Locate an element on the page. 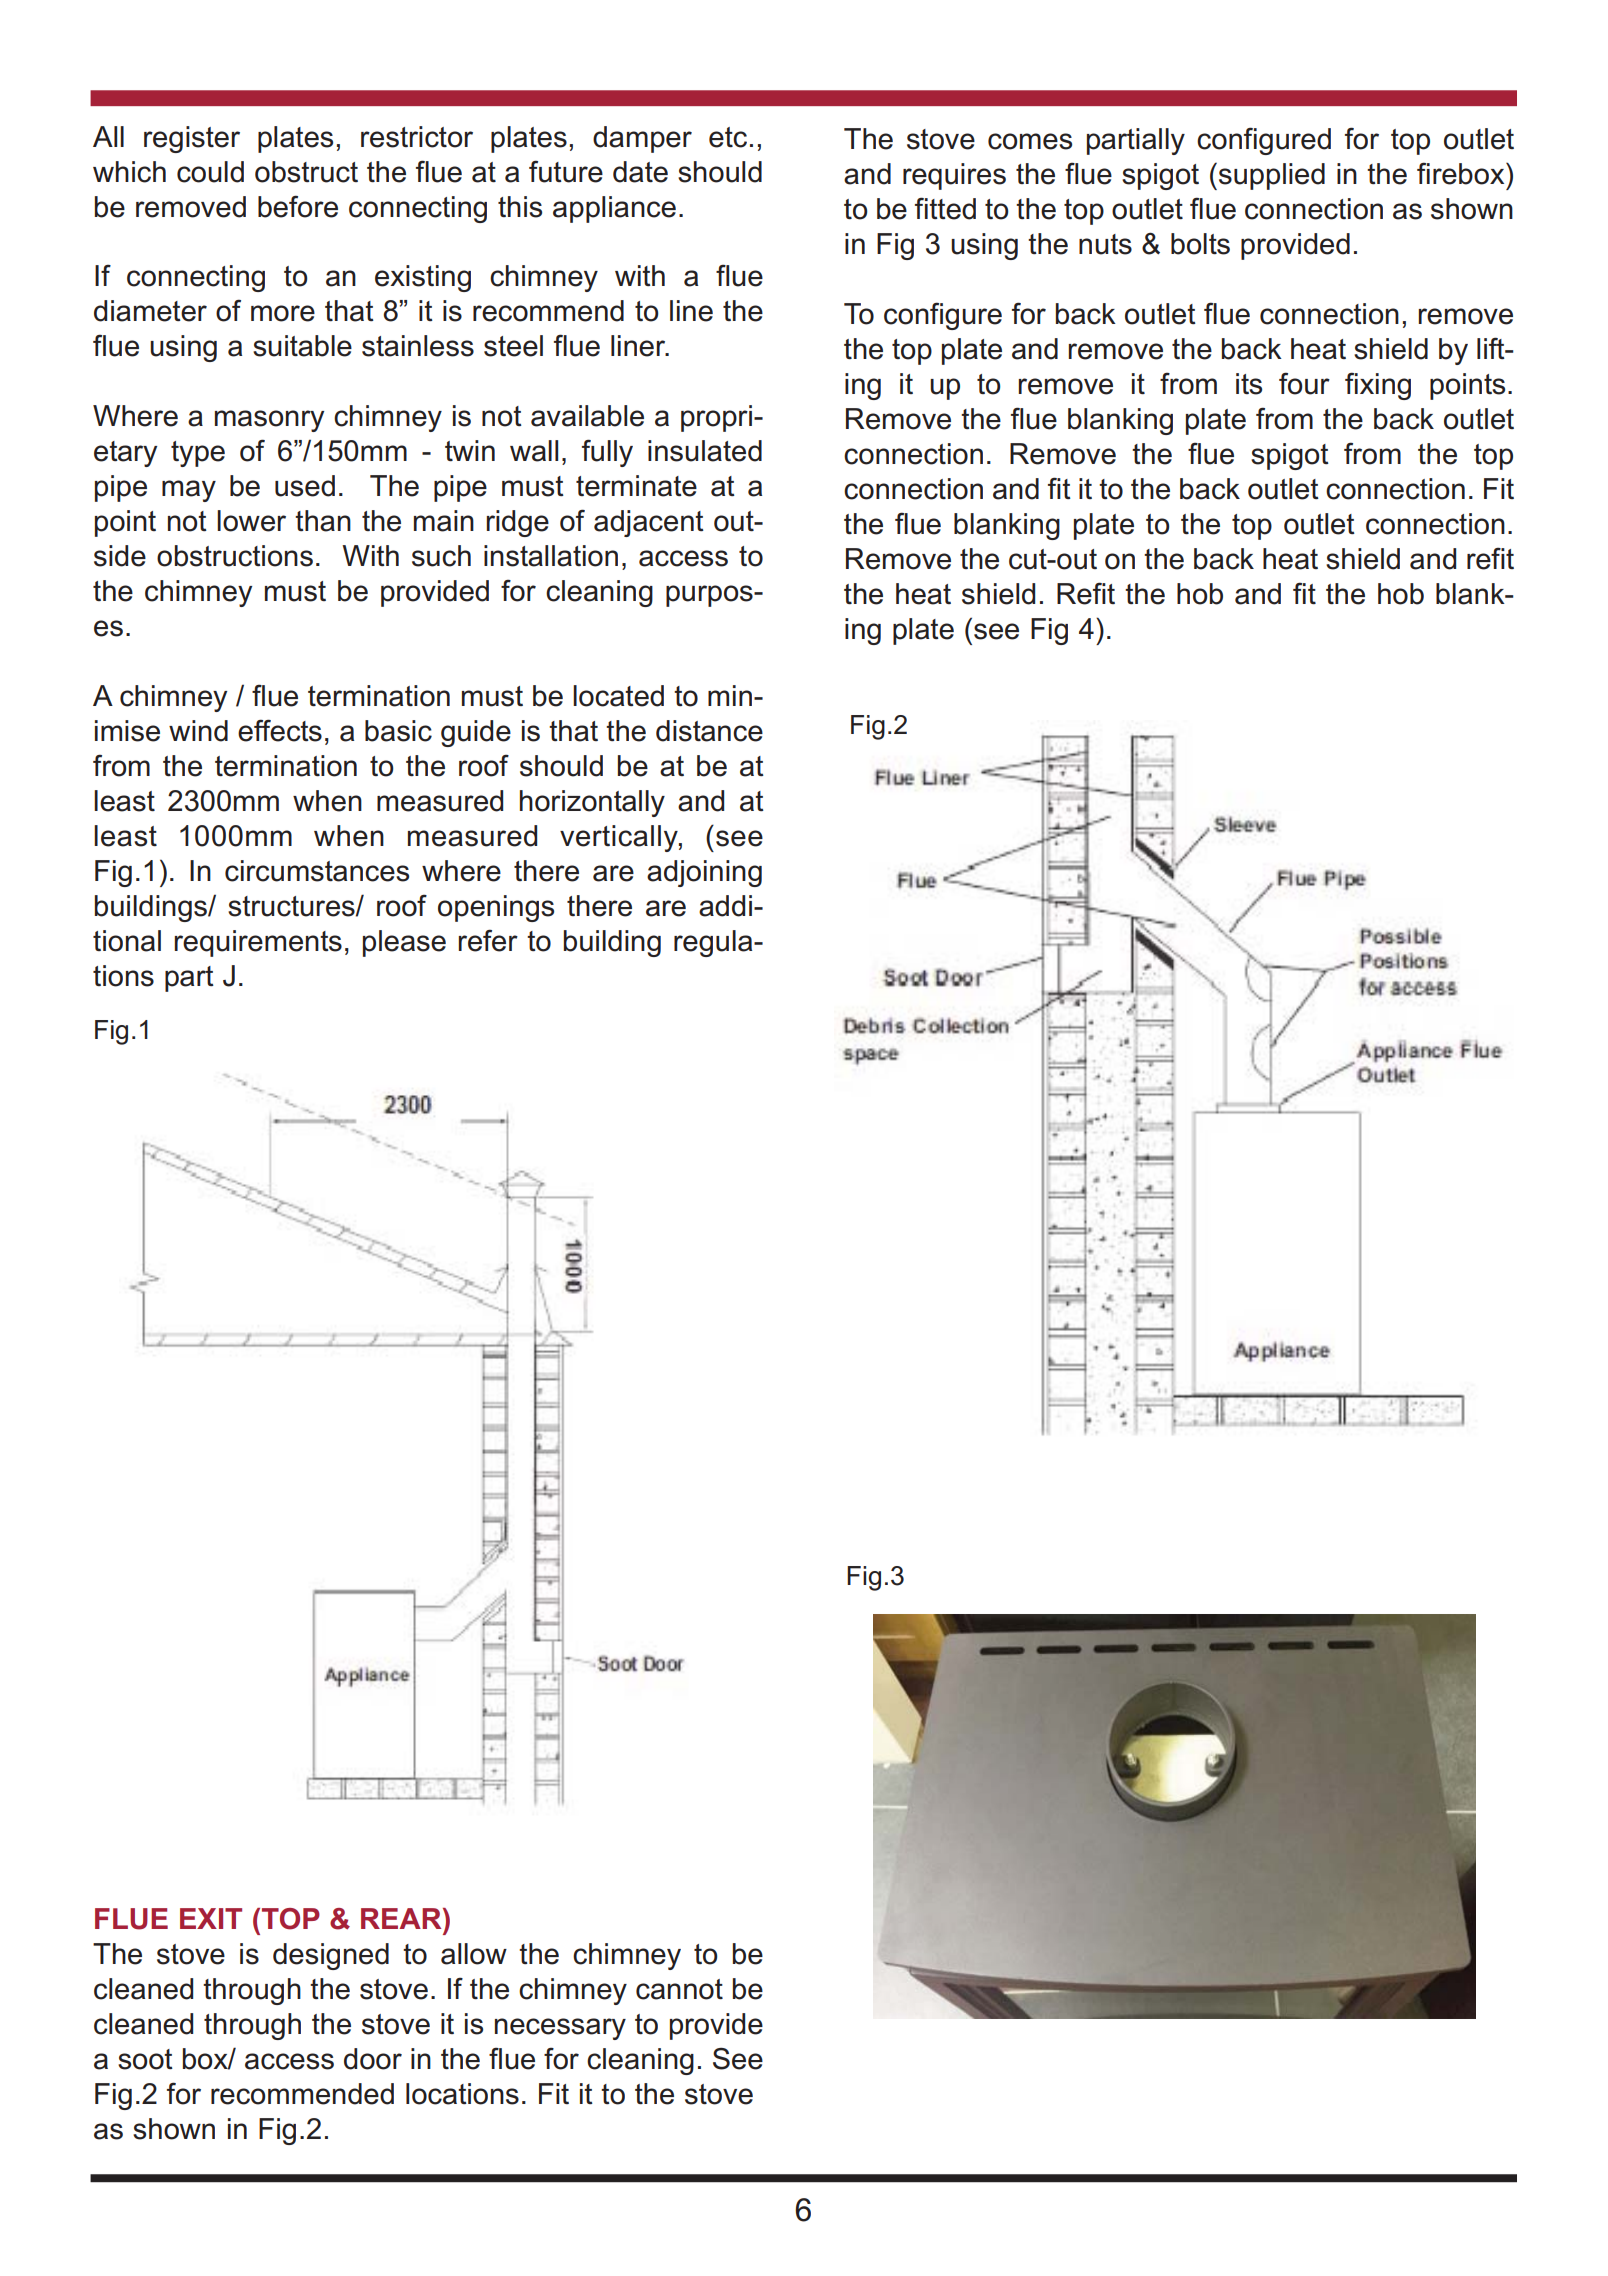 The image size is (1608, 2276). cannot is located at coordinates (679, 1989).
